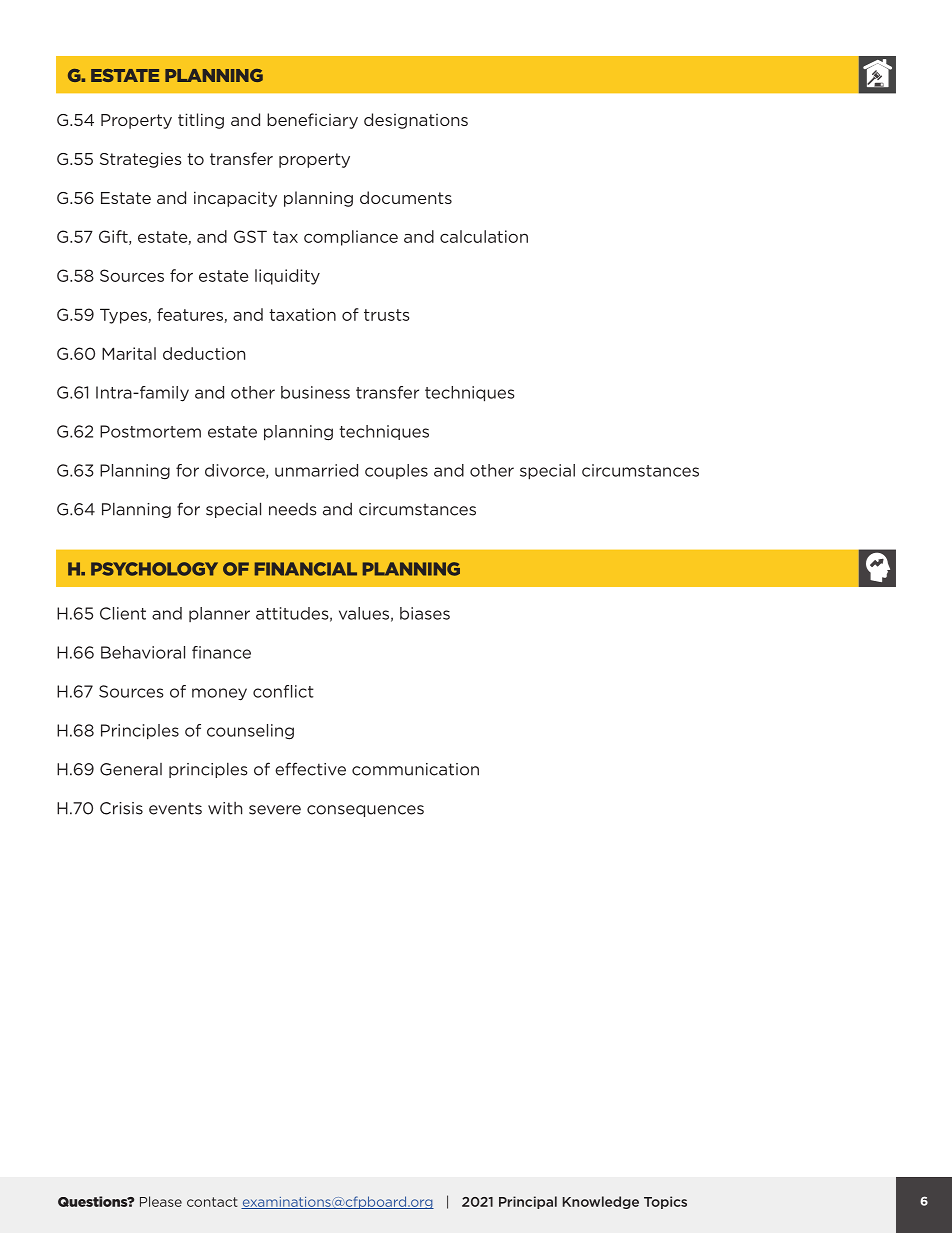 The height and width of the screenshot is (1233, 952). I want to click on biases, so click(425, 613).
